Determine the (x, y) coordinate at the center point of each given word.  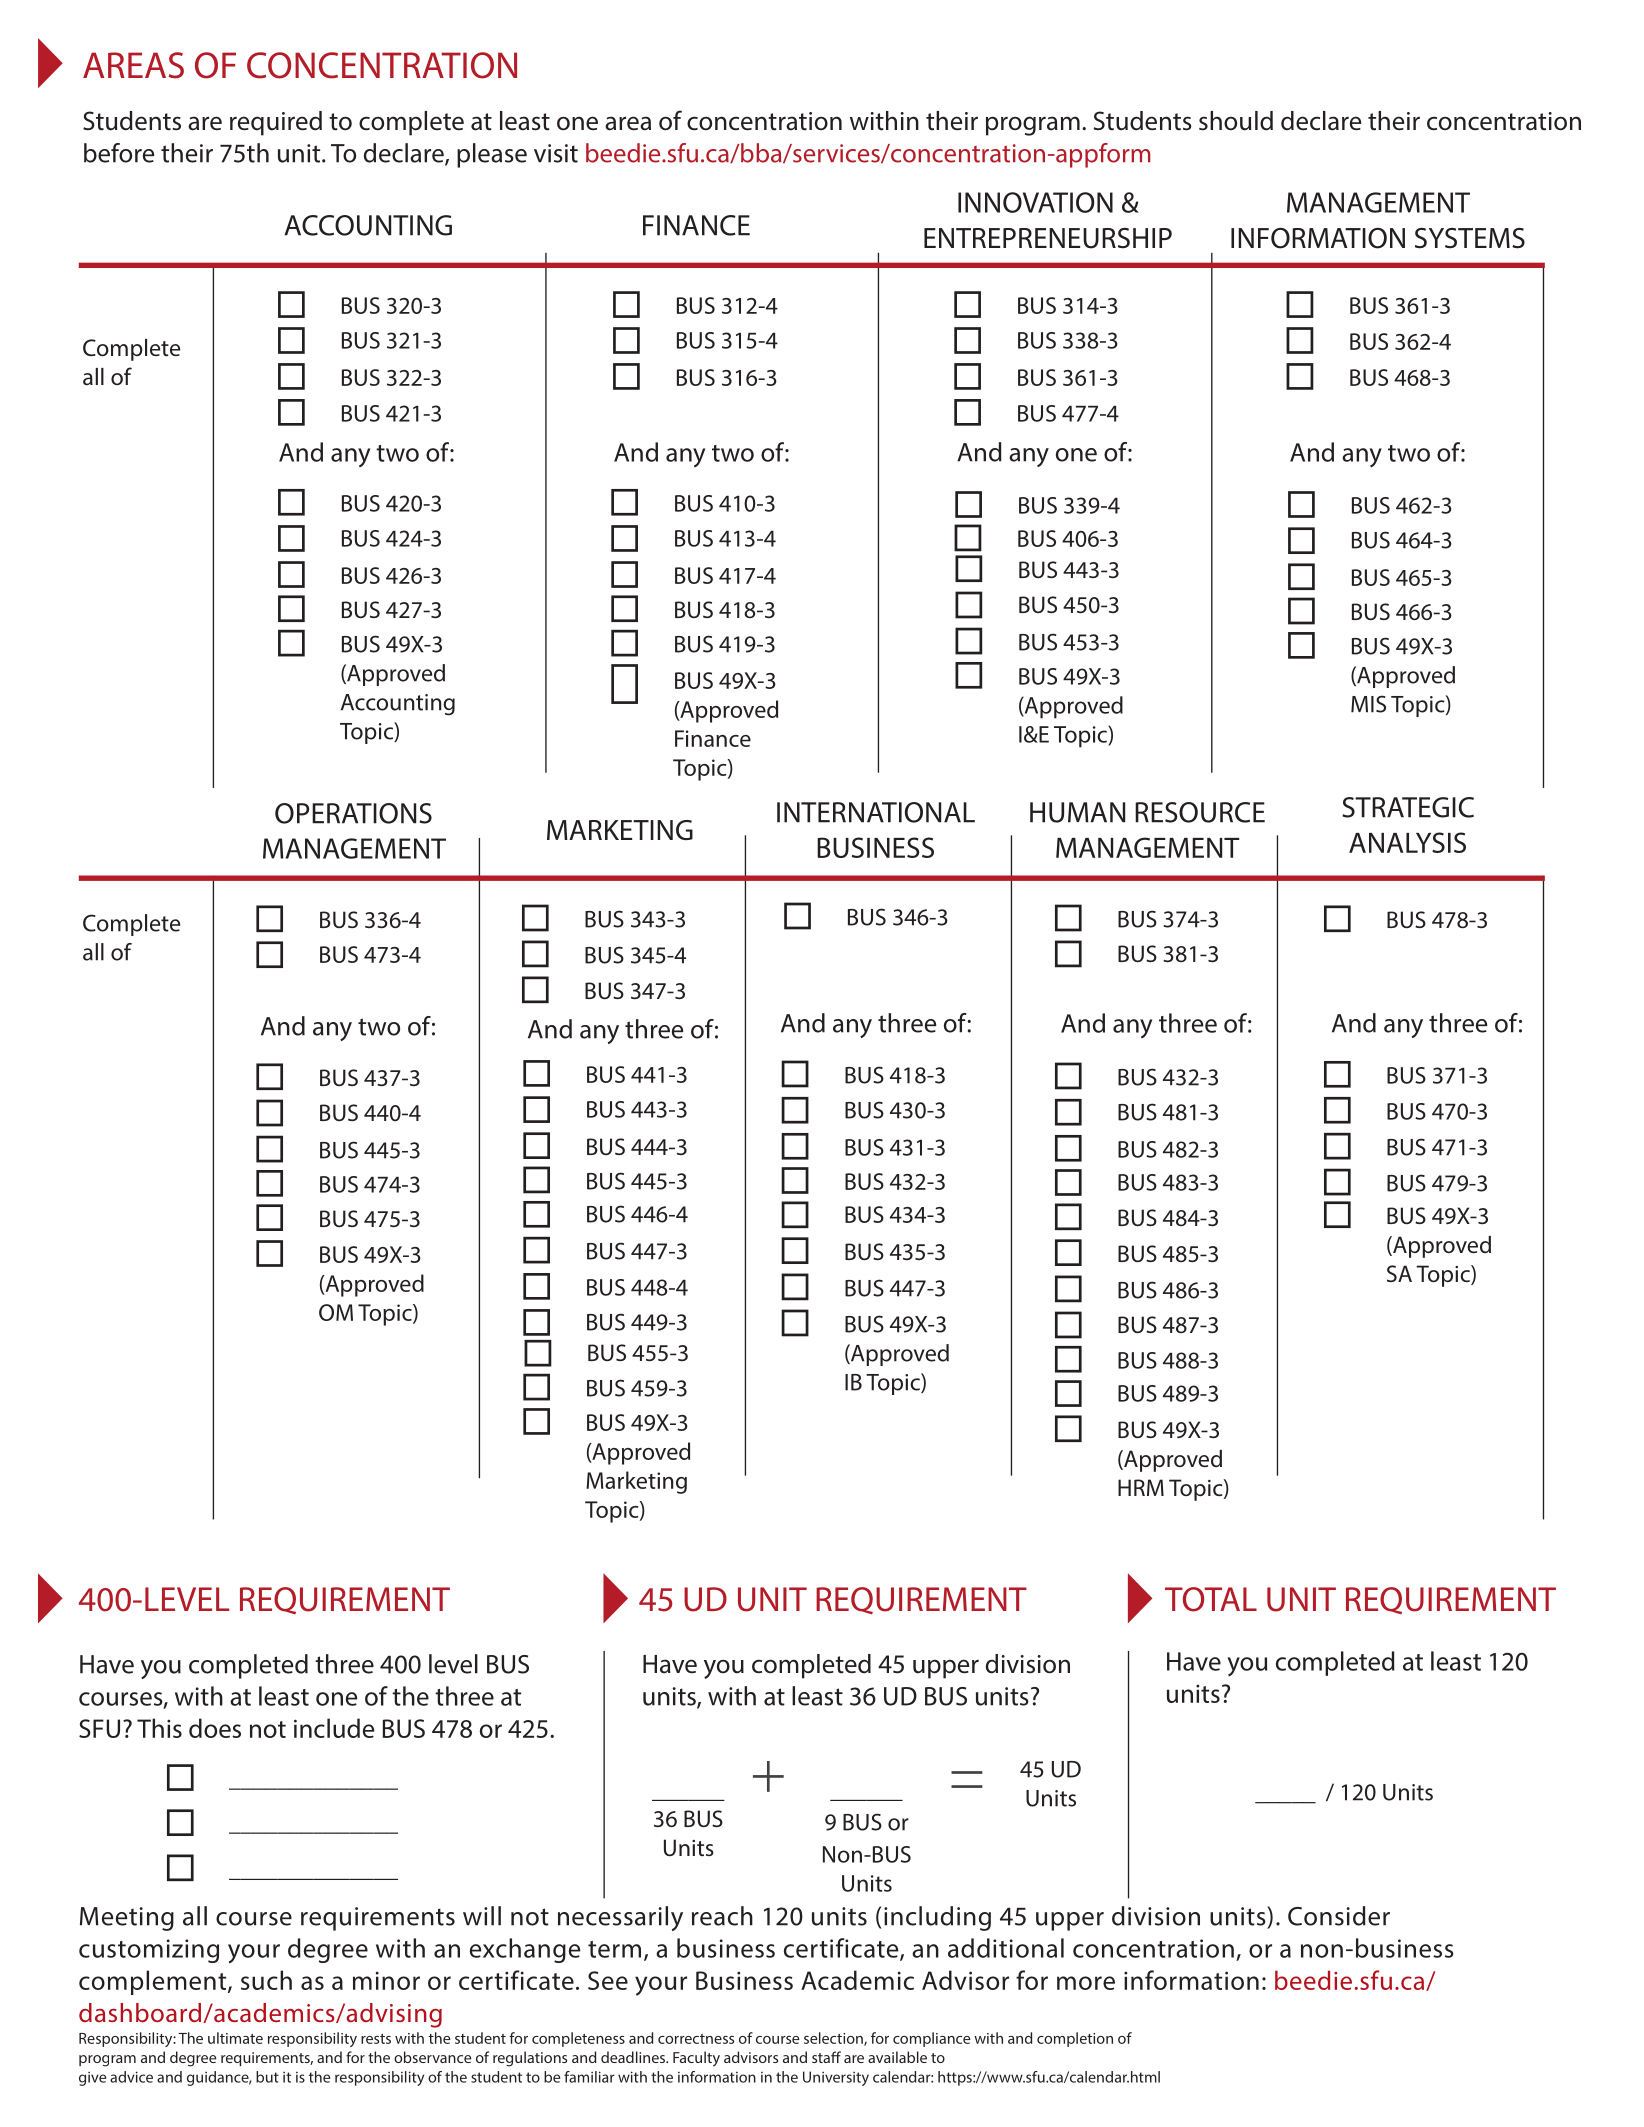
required (276, 123)
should (1236, 121)
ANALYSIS (1407, 842)
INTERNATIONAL (876, 812)
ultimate (235, 2038)
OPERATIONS (353, 813)
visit (556, 153)
